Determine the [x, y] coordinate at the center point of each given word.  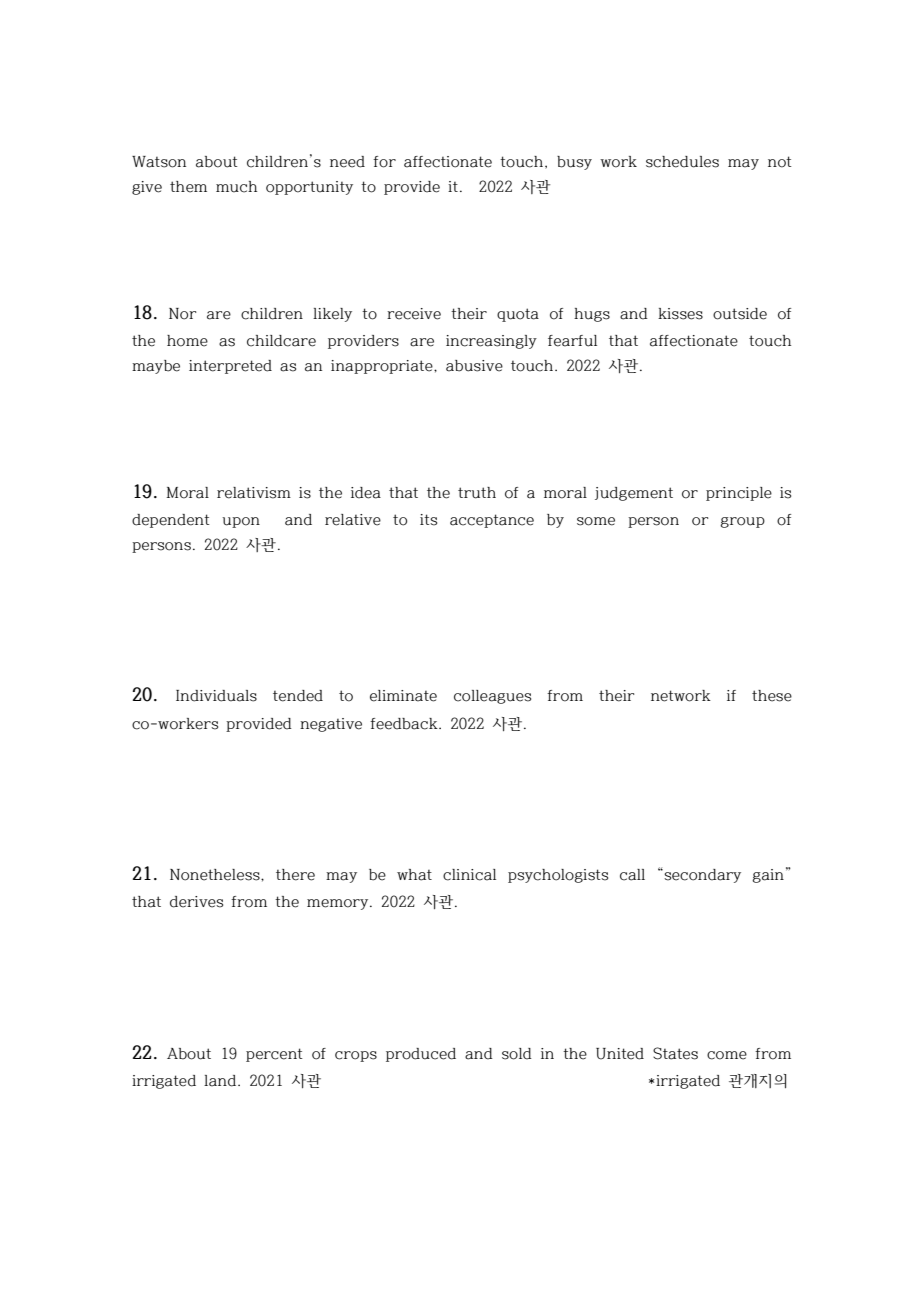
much [236, 187]
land [221, 1081]
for [384, 162]
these [772, 696]
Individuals [216, 696]
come [727, 1055]
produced [421, 1055]
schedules [682, 162]
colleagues [492, 697]
